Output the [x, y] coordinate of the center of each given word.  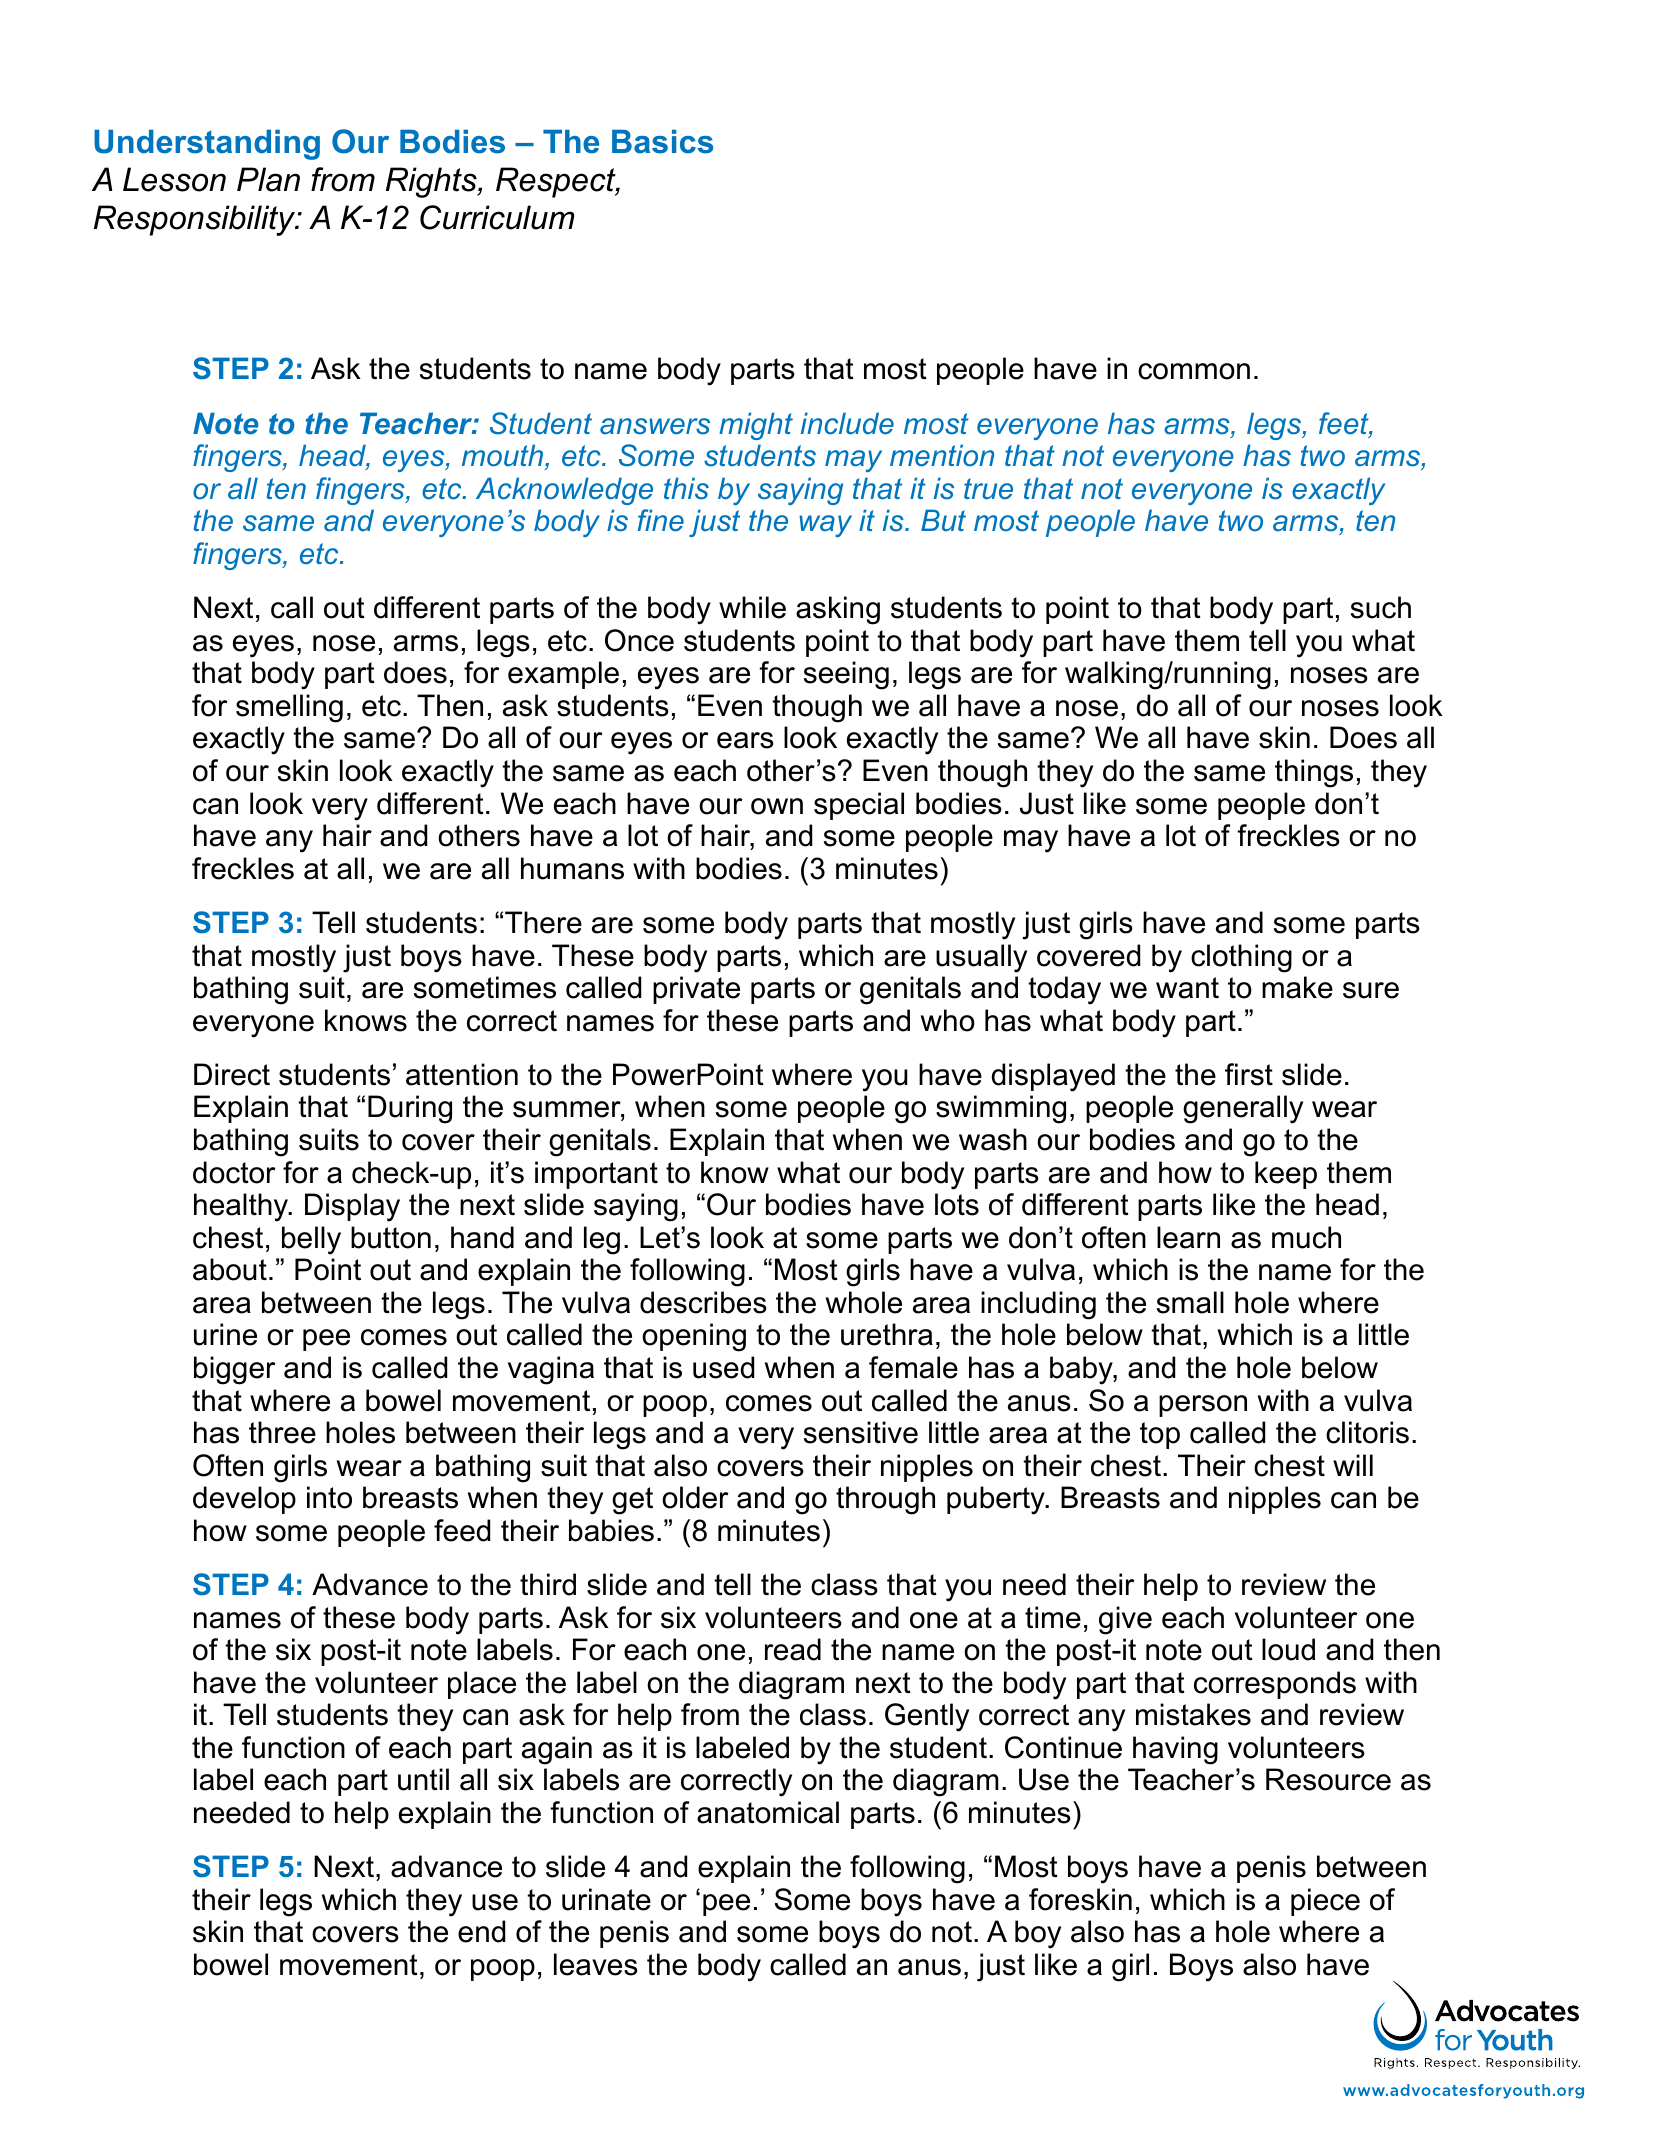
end [481, 1931]
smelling [289, 708]
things [1314, 773]
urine [225, 1334]
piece [1325, 1902]
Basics [662, 142]
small [1190, 1302]
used [723, 1367]
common [1194, 371]
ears [745, 740]
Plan [268, 179]
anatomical [768, 1812]
